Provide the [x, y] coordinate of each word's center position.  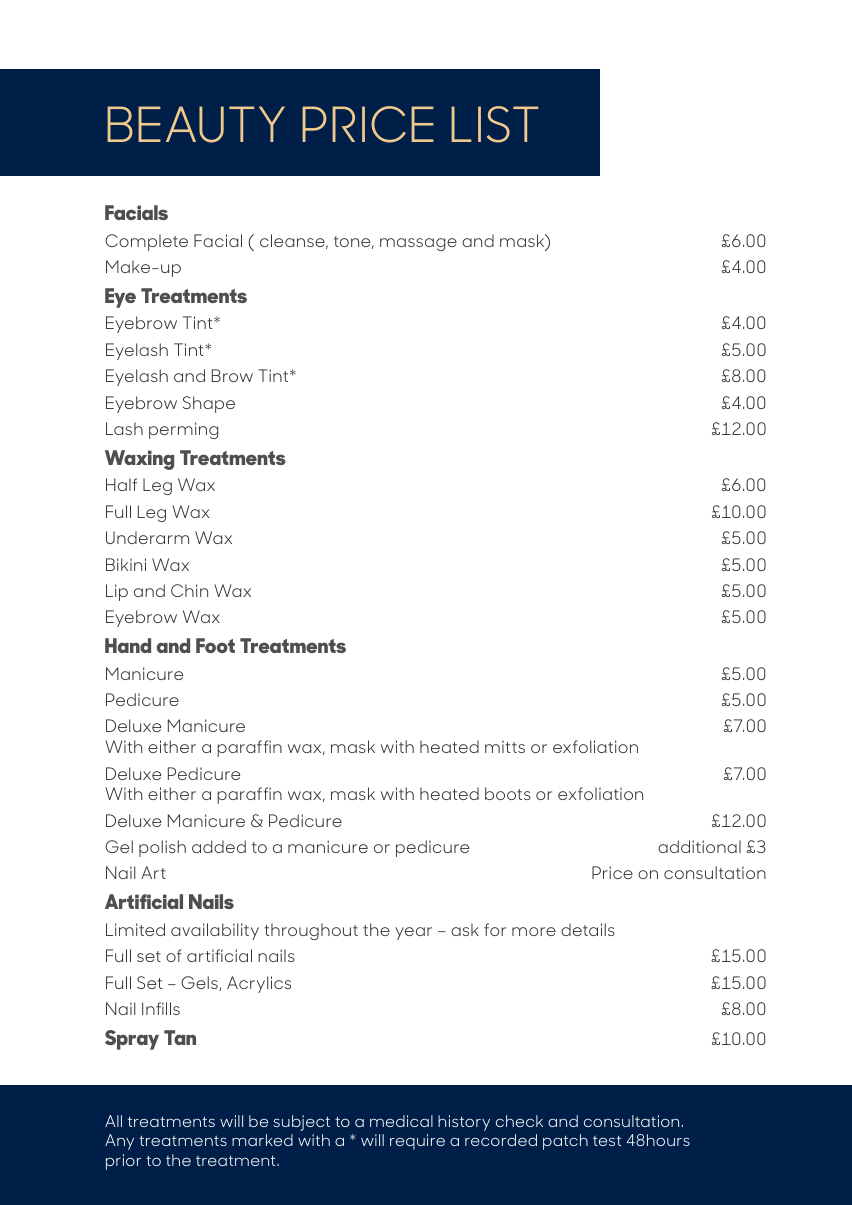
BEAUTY [196, 124]
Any [119, 1142]
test [607, 1141]
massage [418, 244]
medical [401, 1121]
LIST [494, 124]
